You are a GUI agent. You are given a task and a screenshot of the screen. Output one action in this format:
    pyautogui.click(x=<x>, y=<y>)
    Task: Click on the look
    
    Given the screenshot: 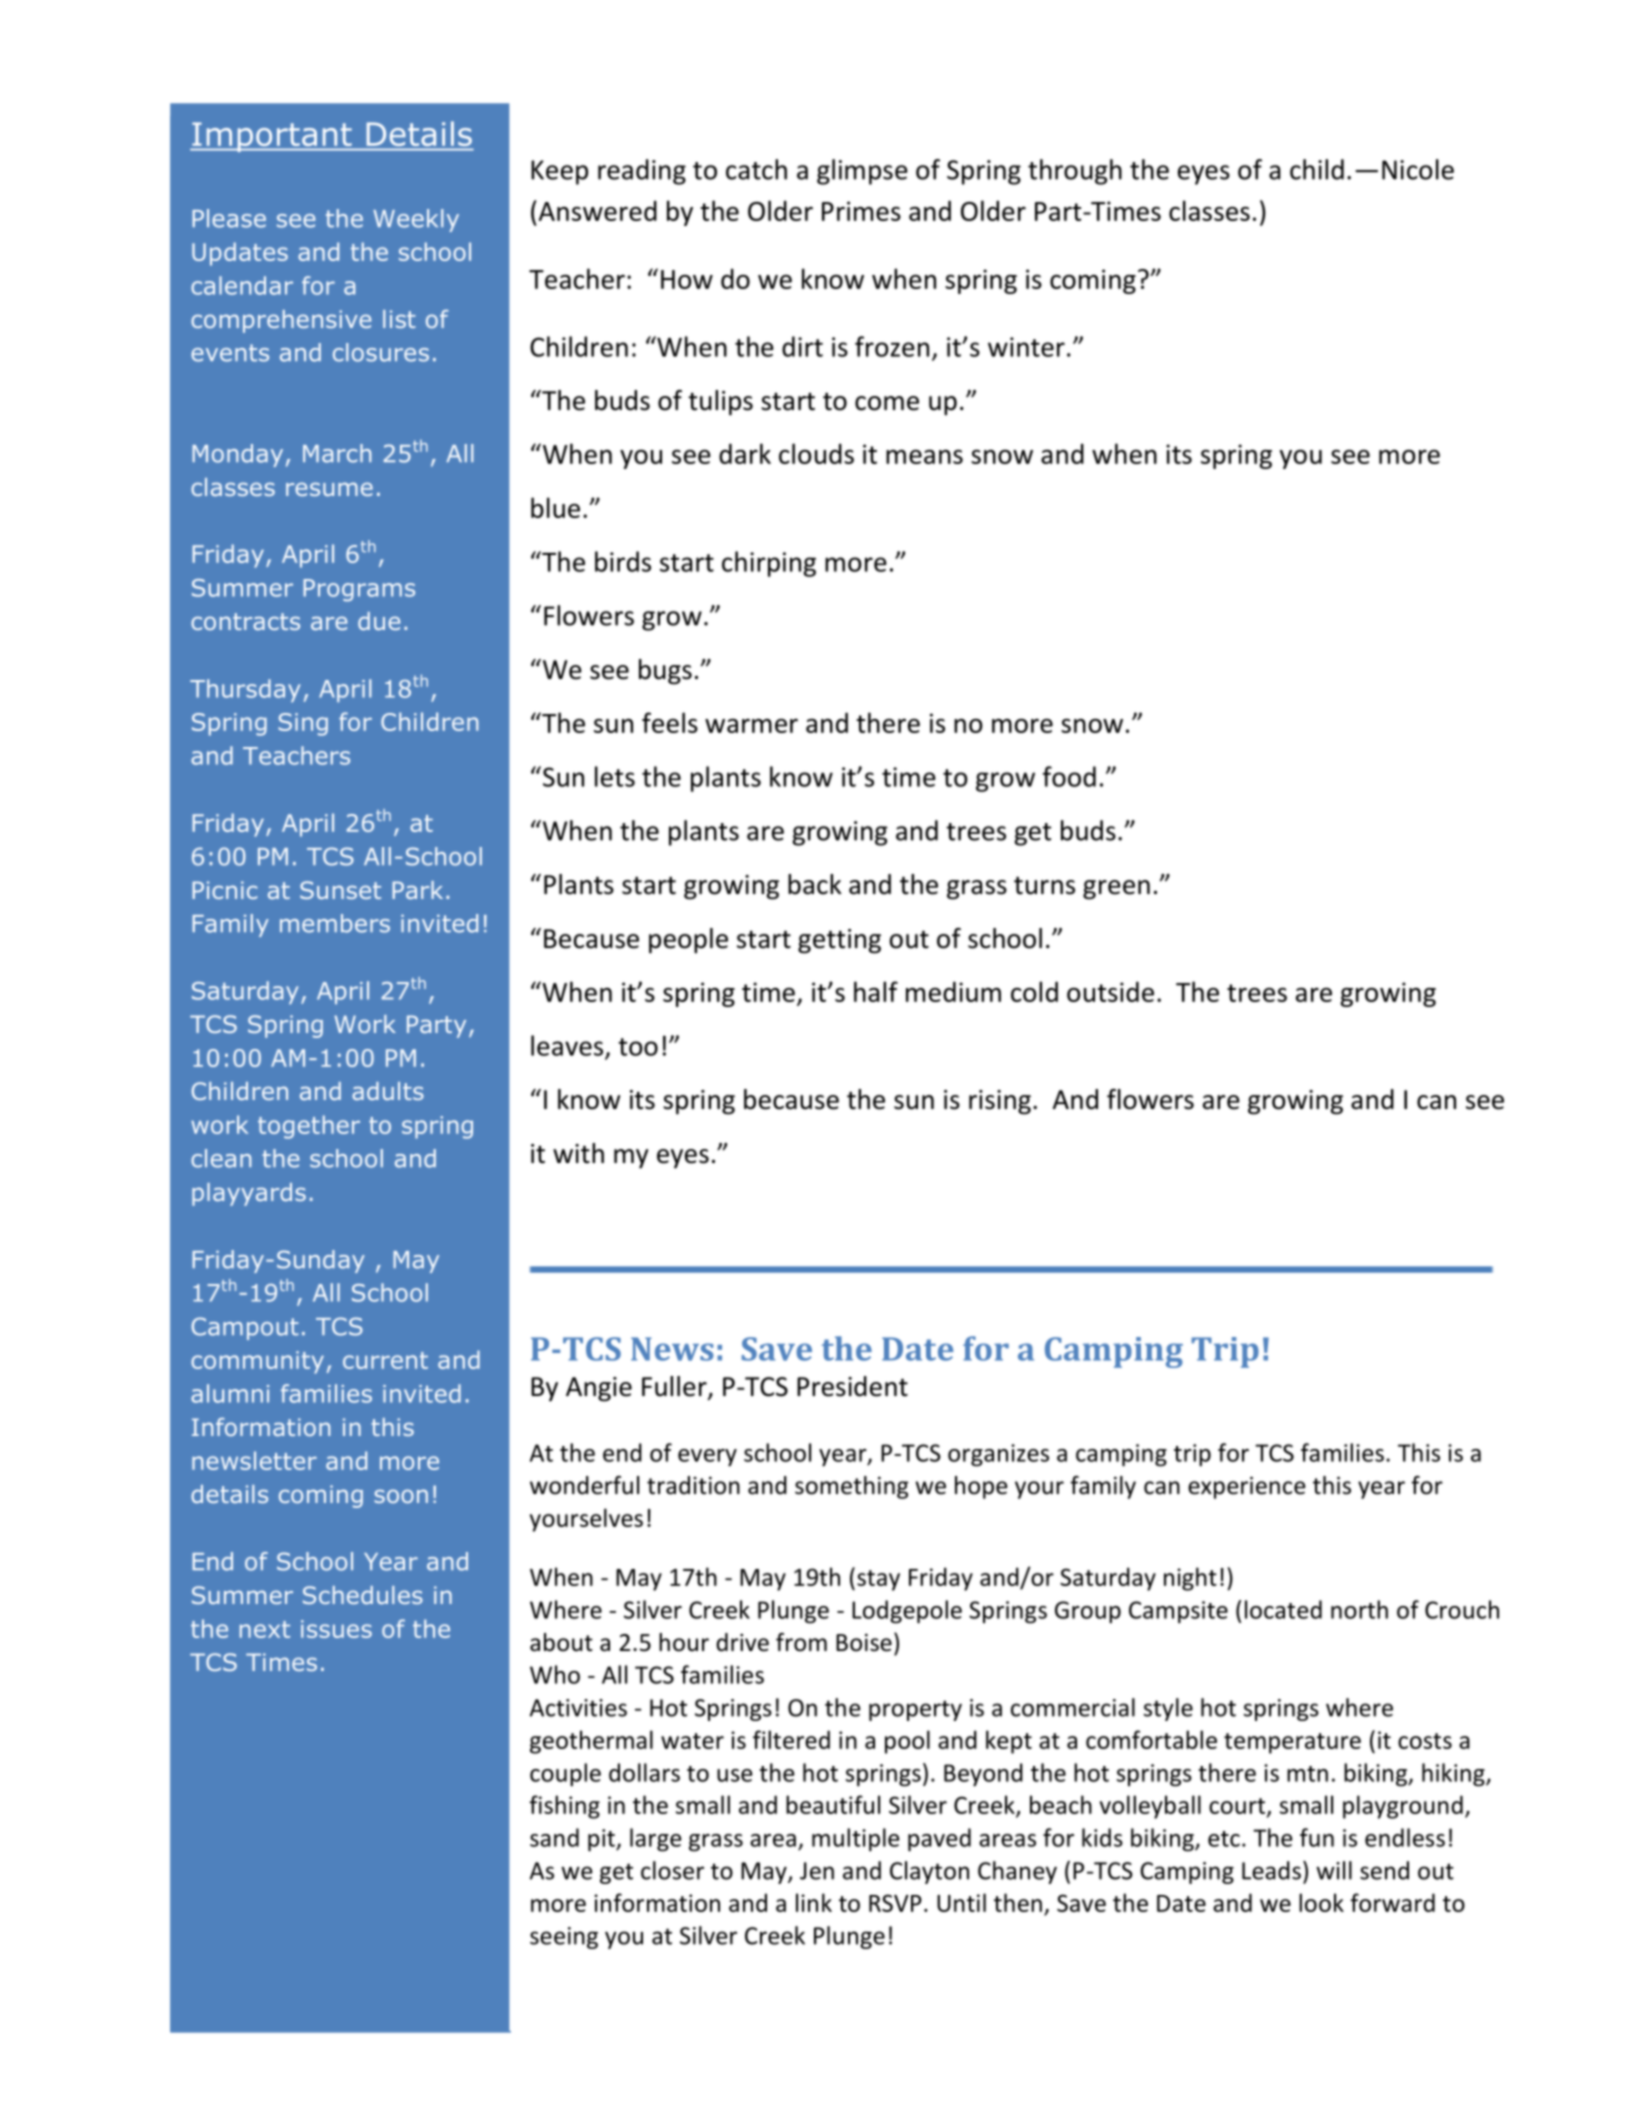 What is the action you would take?
    pyautogui.click(x=1321, y=1902)
